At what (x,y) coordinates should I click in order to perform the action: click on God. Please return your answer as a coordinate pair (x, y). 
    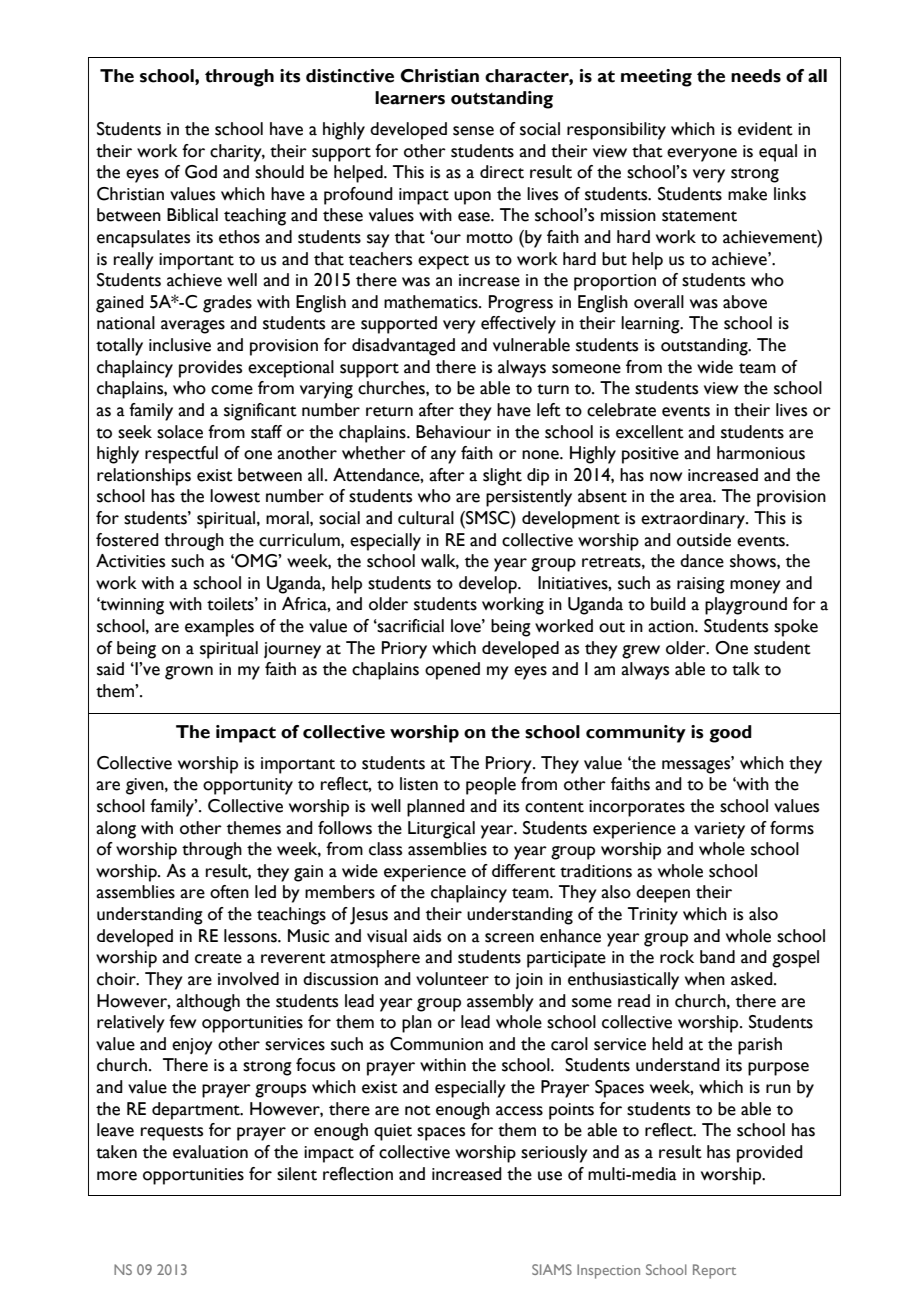
    Looking at the image, I should click on (201, 172).
